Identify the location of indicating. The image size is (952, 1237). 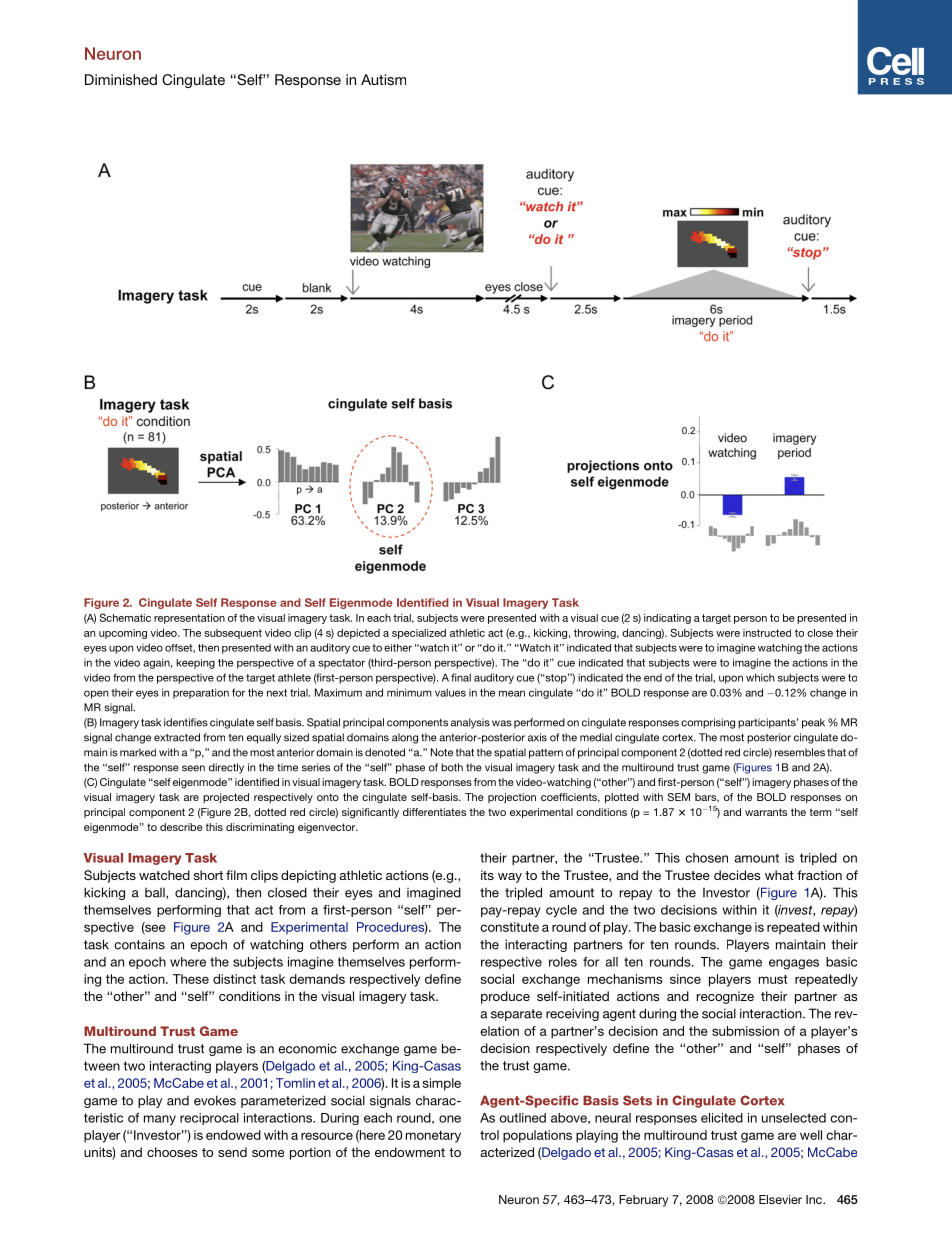
(667, 619).
